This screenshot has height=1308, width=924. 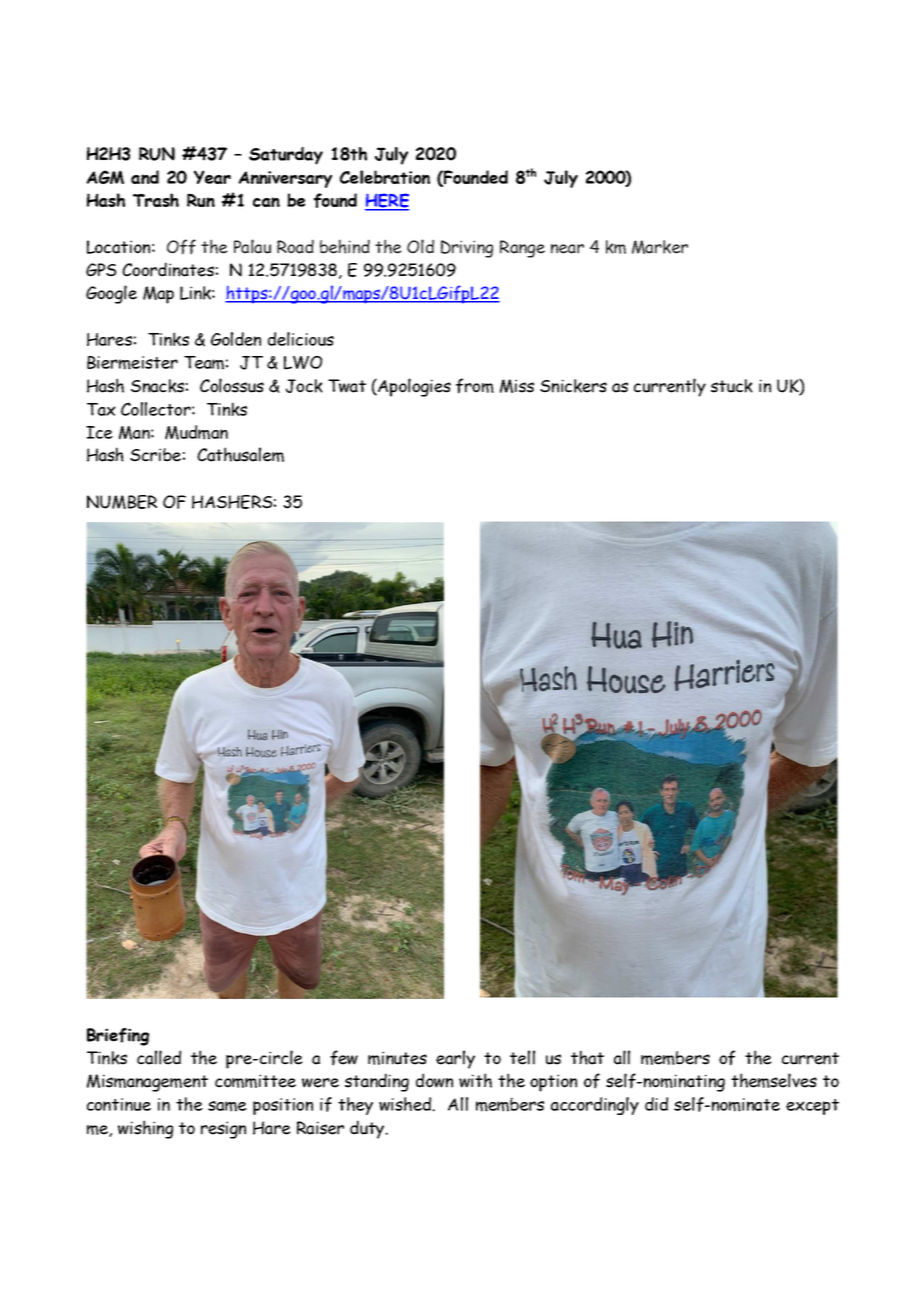 What do you see at coordinates (587, 1057) in the screenshot?
I see `that` at bounding box center [587, 1057].
